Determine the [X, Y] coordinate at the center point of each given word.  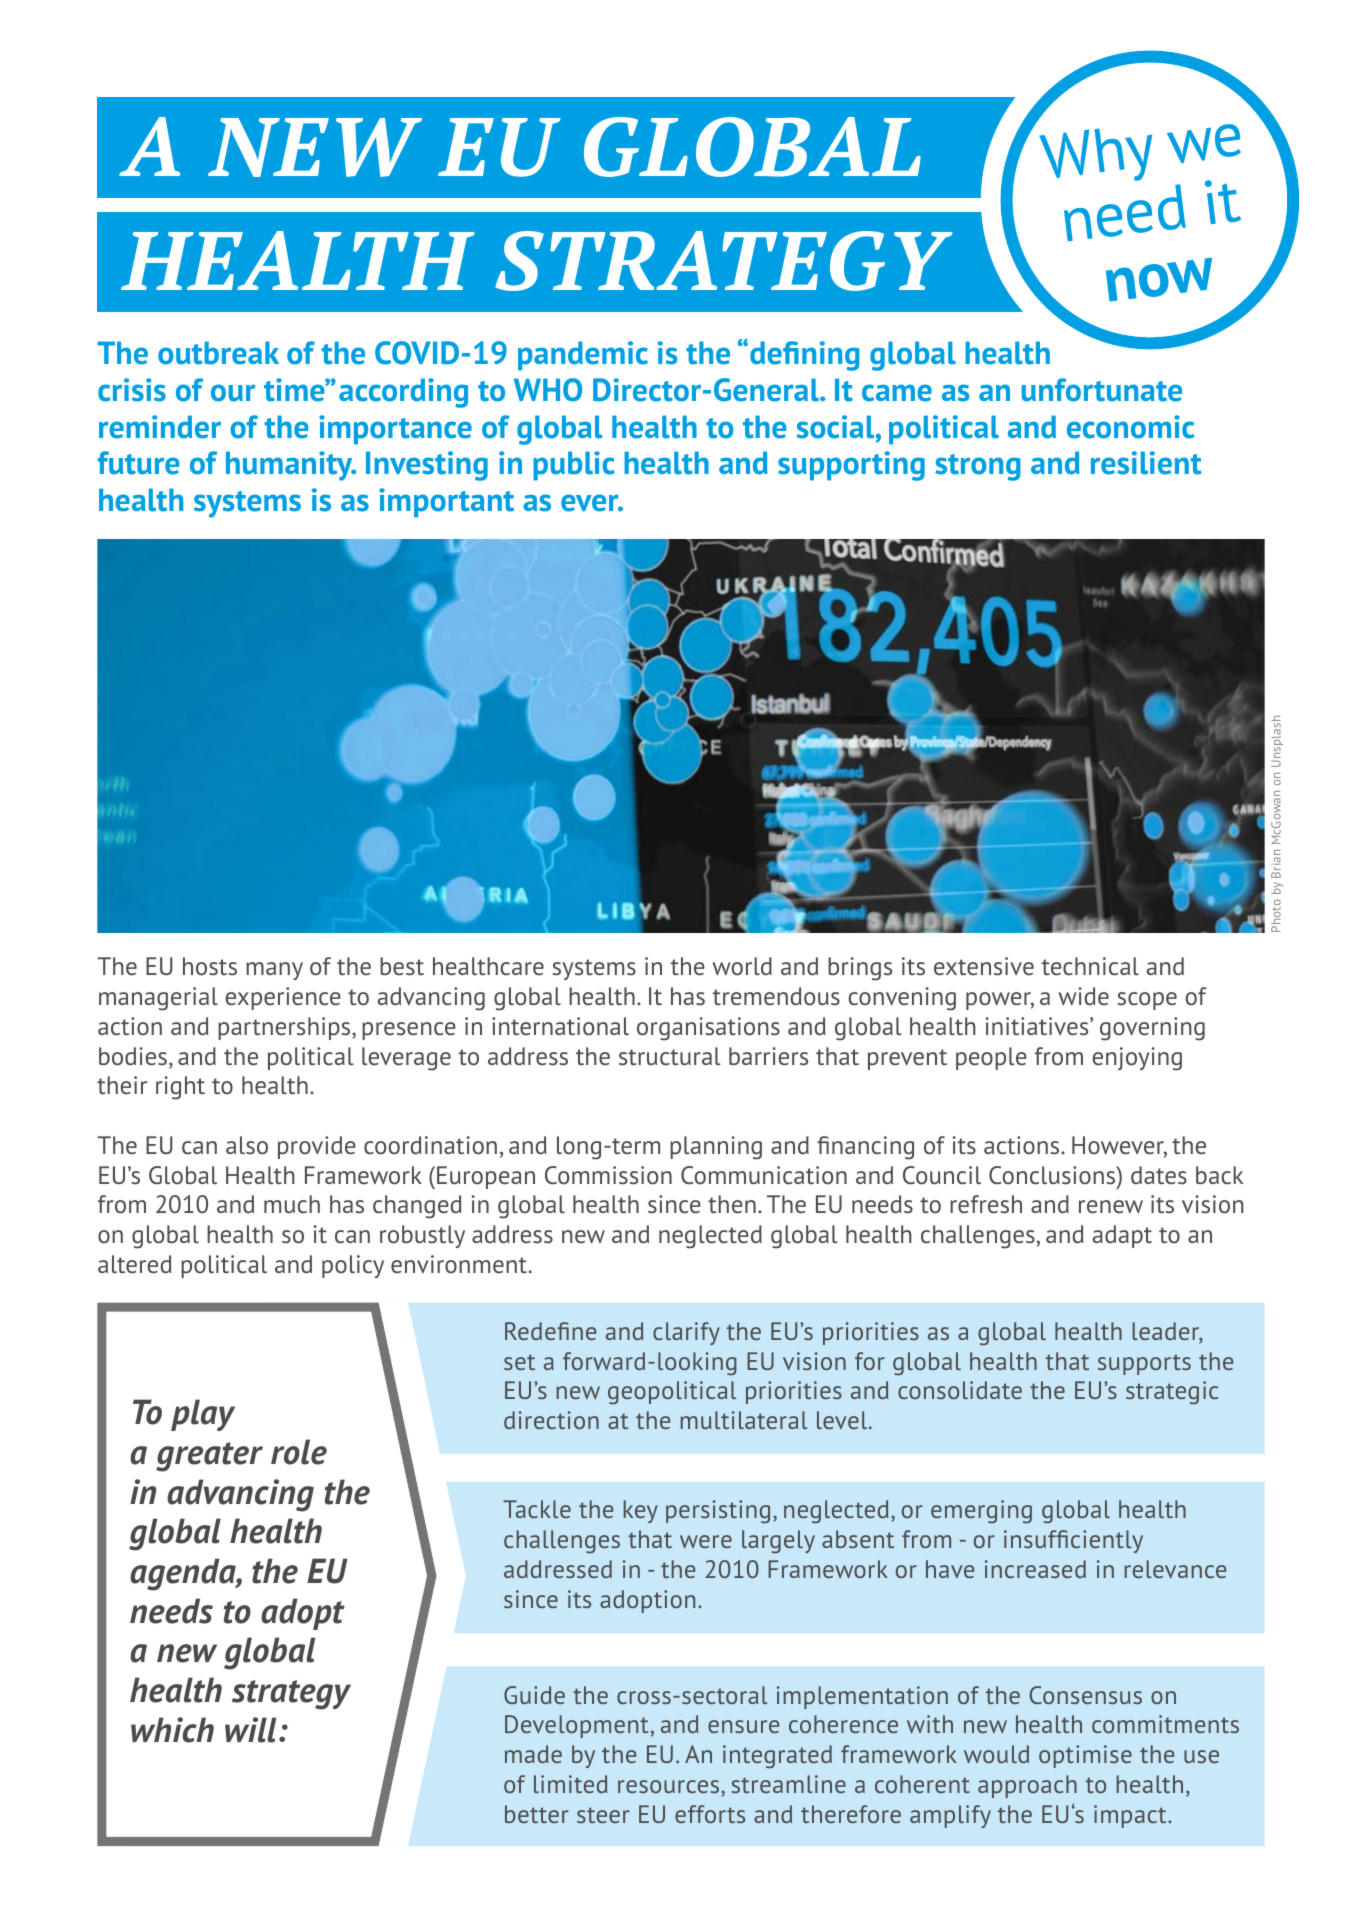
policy [353, 1266]
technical [1090, 966]
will [250, 1730]
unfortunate [1102, 390]
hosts [210, 966]
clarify [686, 1333]
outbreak [218, 353]
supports [1144, 1364]
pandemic [583, 356]
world [742, 966]
